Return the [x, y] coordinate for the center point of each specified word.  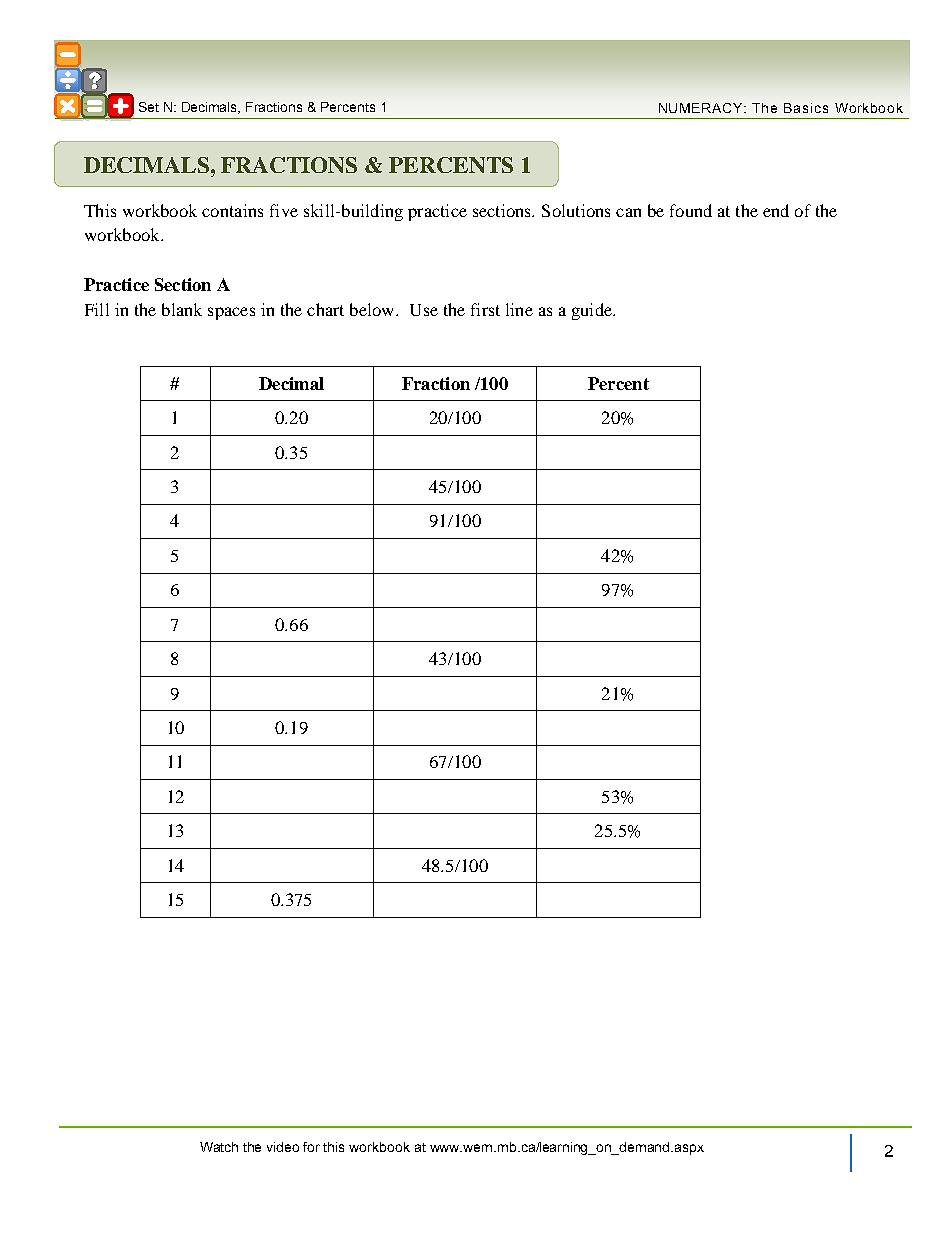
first [485, 309]
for [311, 1147]
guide [593, 311]
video [283, 1147]
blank [182, 309]
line [519, 309]
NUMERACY [702, 108]
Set [149, 107]
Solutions [576, 210]
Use [424, 310]
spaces [231, 313]
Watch [219, 1147]
